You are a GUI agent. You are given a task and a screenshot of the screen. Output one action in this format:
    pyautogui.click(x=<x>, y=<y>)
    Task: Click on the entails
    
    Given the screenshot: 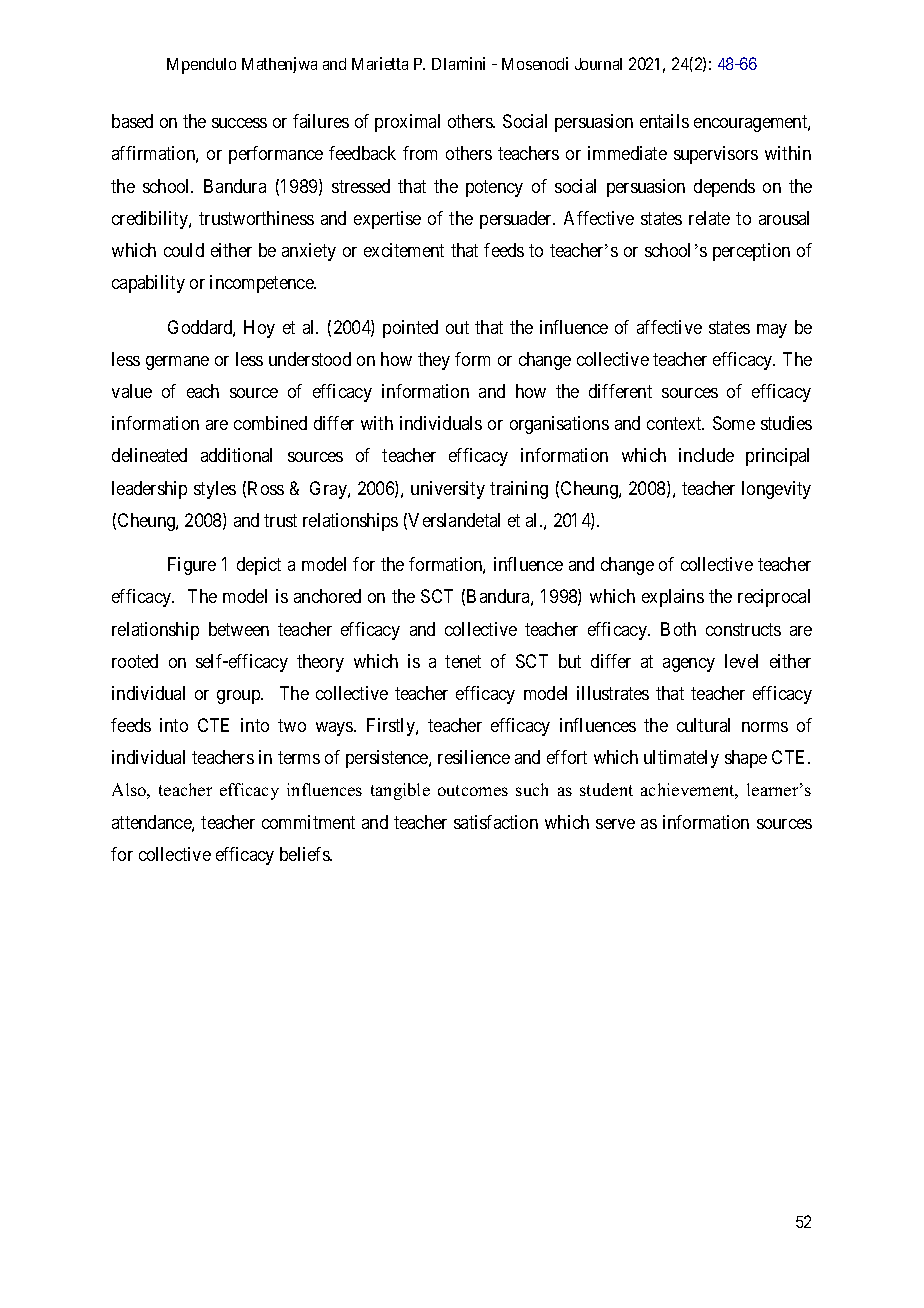 What is the action you would take?
    pyautogui.click(x=664, y=121)
